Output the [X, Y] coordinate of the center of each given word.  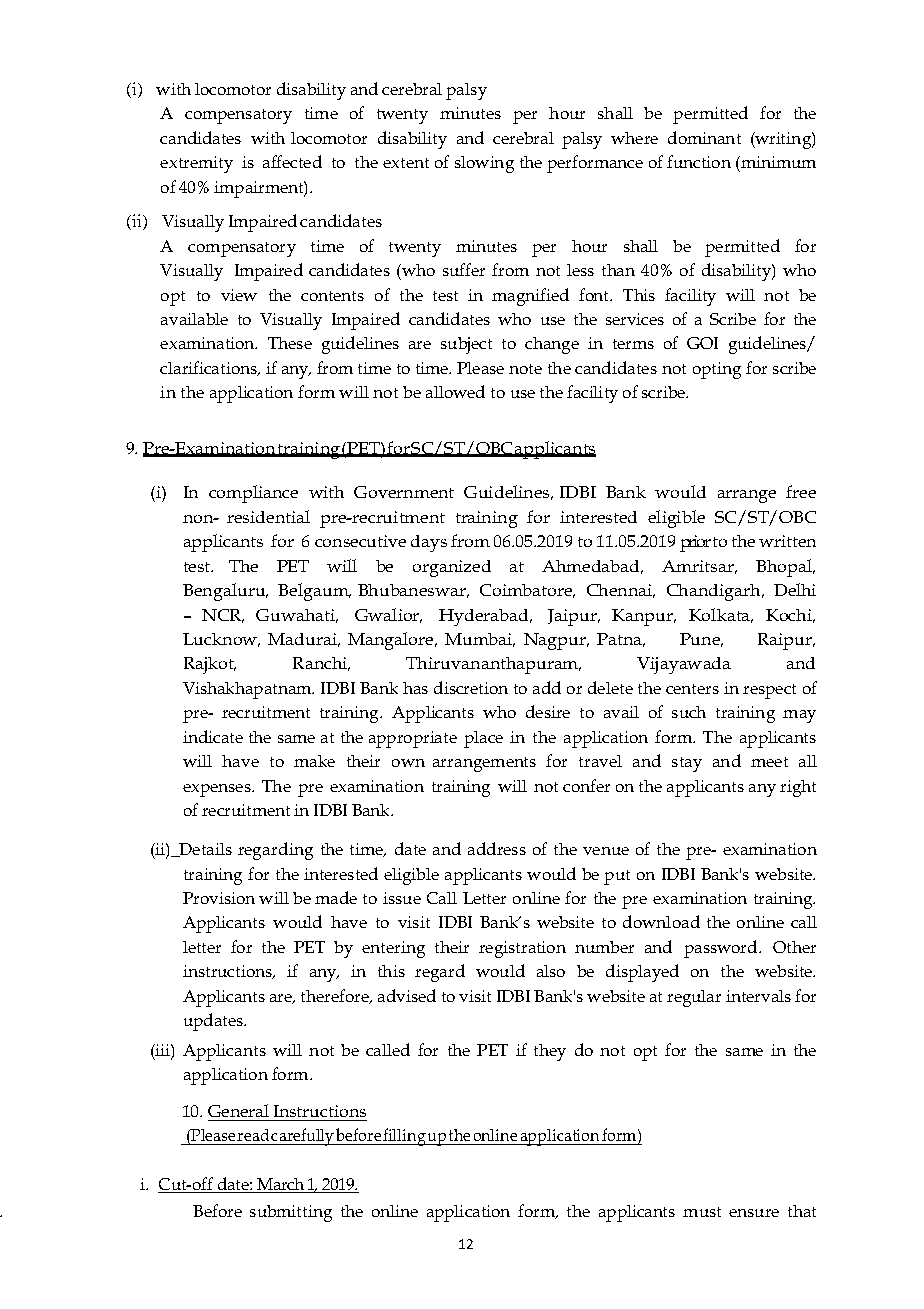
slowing [484, 164]
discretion [471, 687]
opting [717, 370]
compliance [253, 494]
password [722, 949]
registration [522, 949]
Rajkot [210, 665]
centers [692, 689]
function [699, 161]
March [280, 1185]
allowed [455, 391]
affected [292, 161]
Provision [219, 898]
